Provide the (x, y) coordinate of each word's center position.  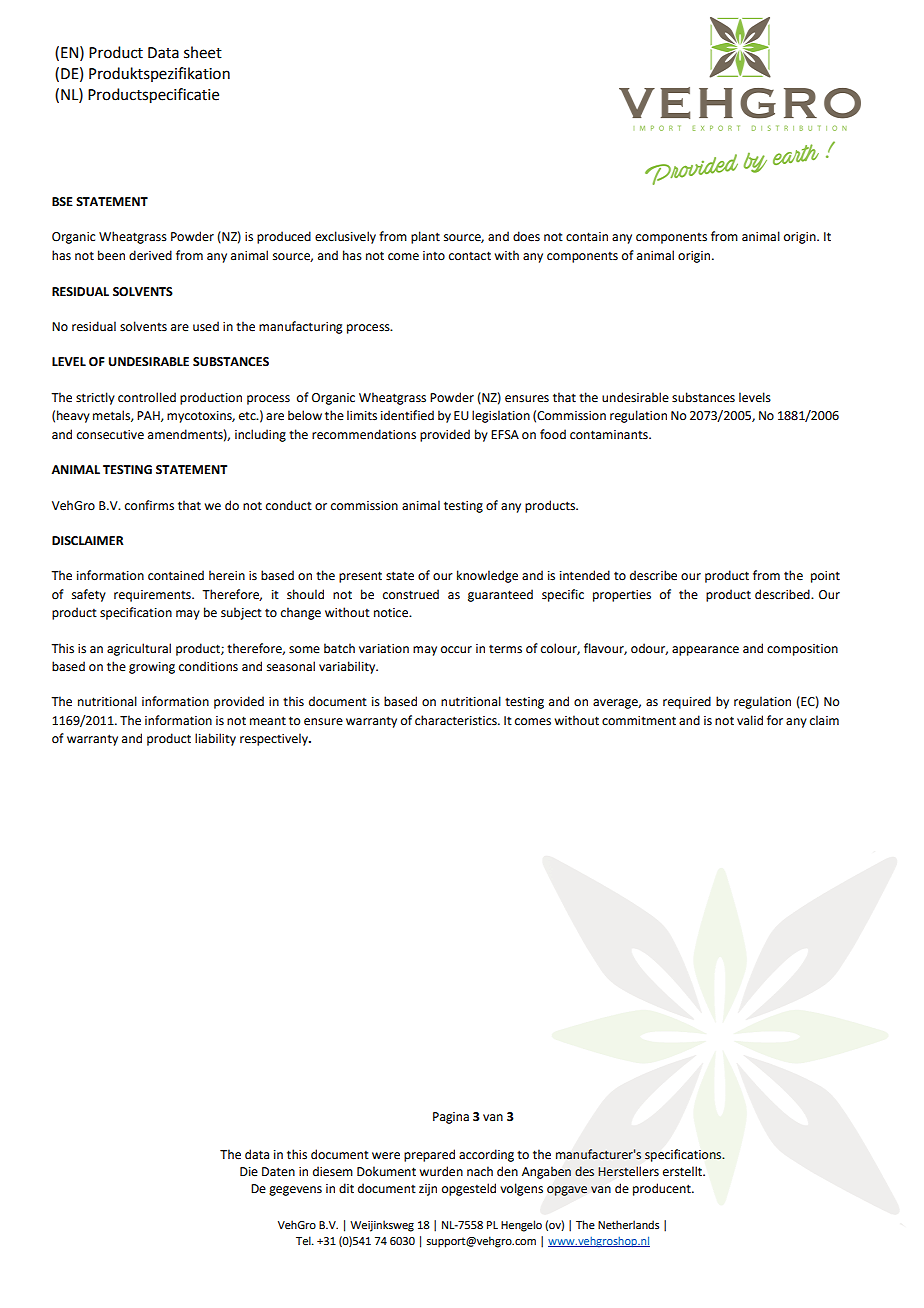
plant (425, 237)
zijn (428, 1190)
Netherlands (628, 1224)
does (526, 236)
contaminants (610, 435)
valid (750, 720)
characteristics (457, 720)
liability (215, 739)
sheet (203, 52)
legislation (501, 416)
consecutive (110, 435)
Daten (278, 1172)
